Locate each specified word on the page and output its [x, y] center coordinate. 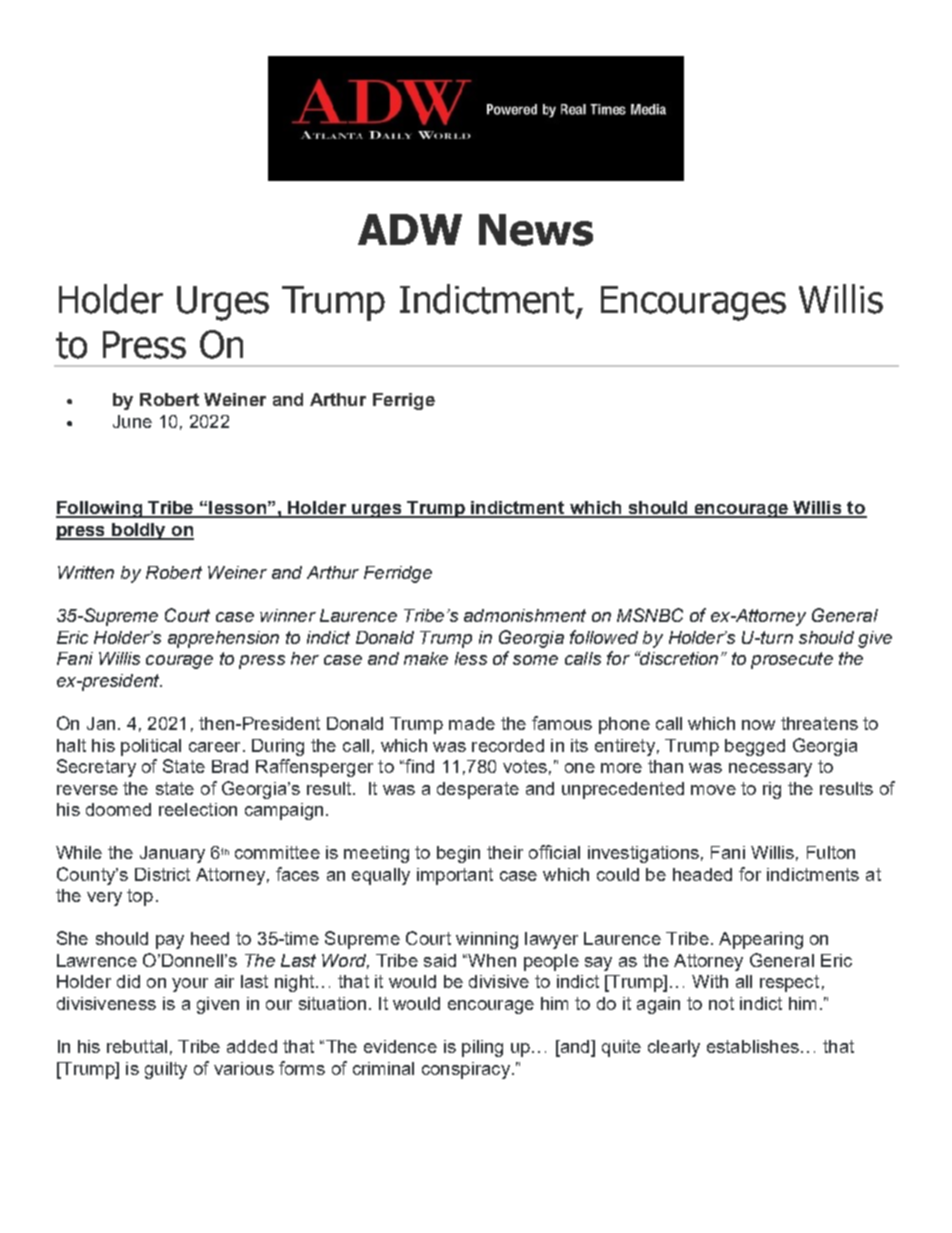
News [536, 230]
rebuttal [137, 1046]
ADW [410, 229]
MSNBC [650, 615]
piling [482, 1048]
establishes [753, 1046]
